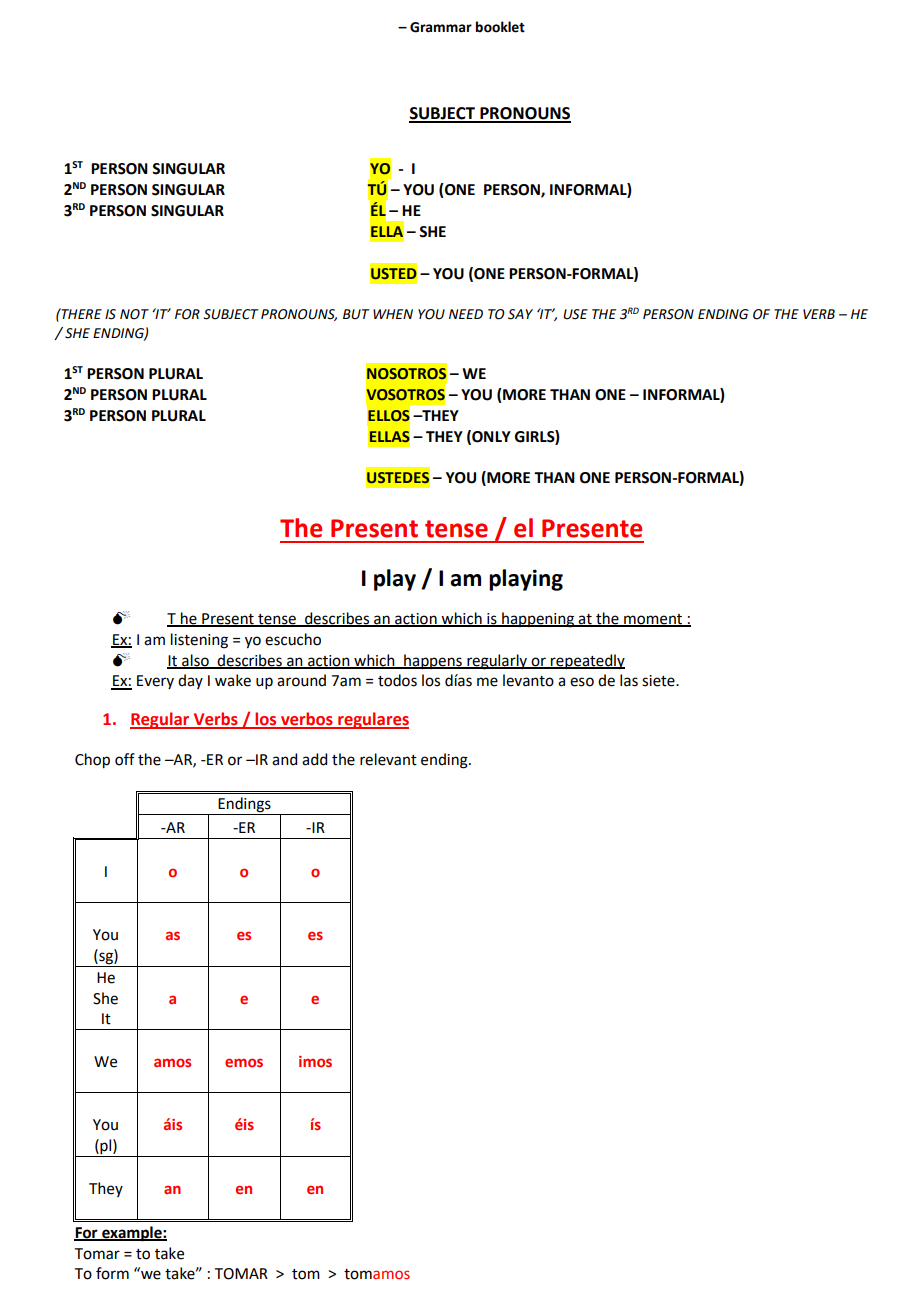  Describe the element at coordinates (199, 641) in the screenshot. I see `listening` at that location.
